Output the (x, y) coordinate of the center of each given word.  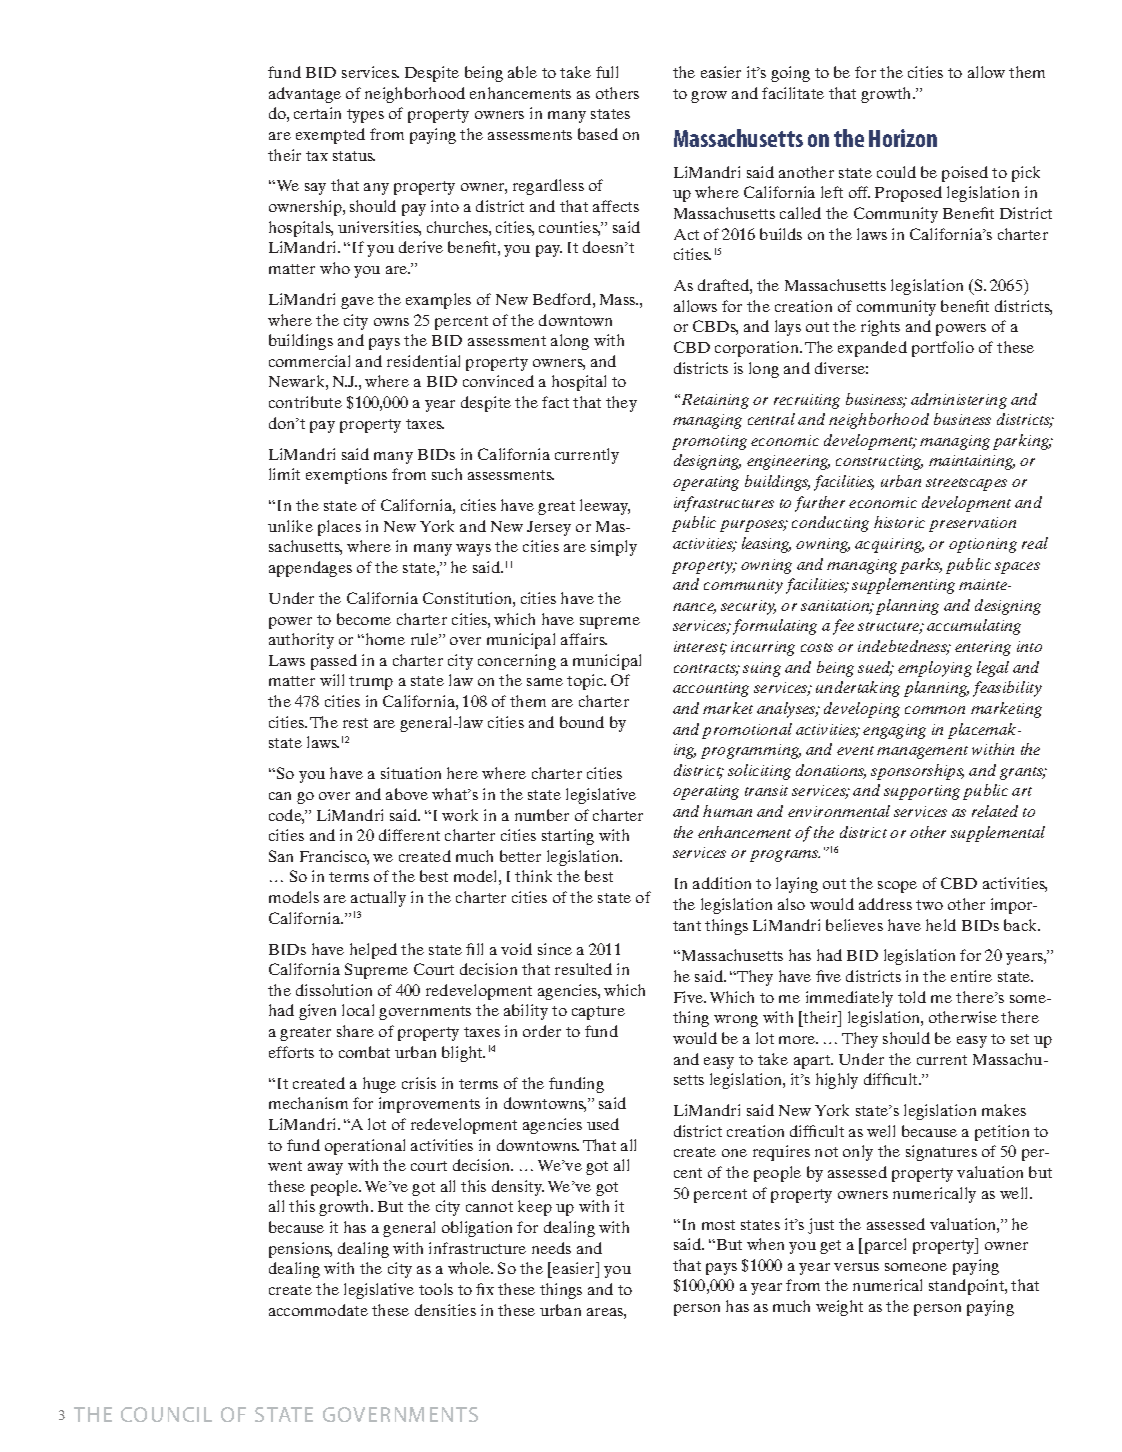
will (332, 680)
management (922, 752)
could (896, 172)
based (598, 134)
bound (582, 722)
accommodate (318, 1310)
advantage (305, 95)
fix (485, 1289)
